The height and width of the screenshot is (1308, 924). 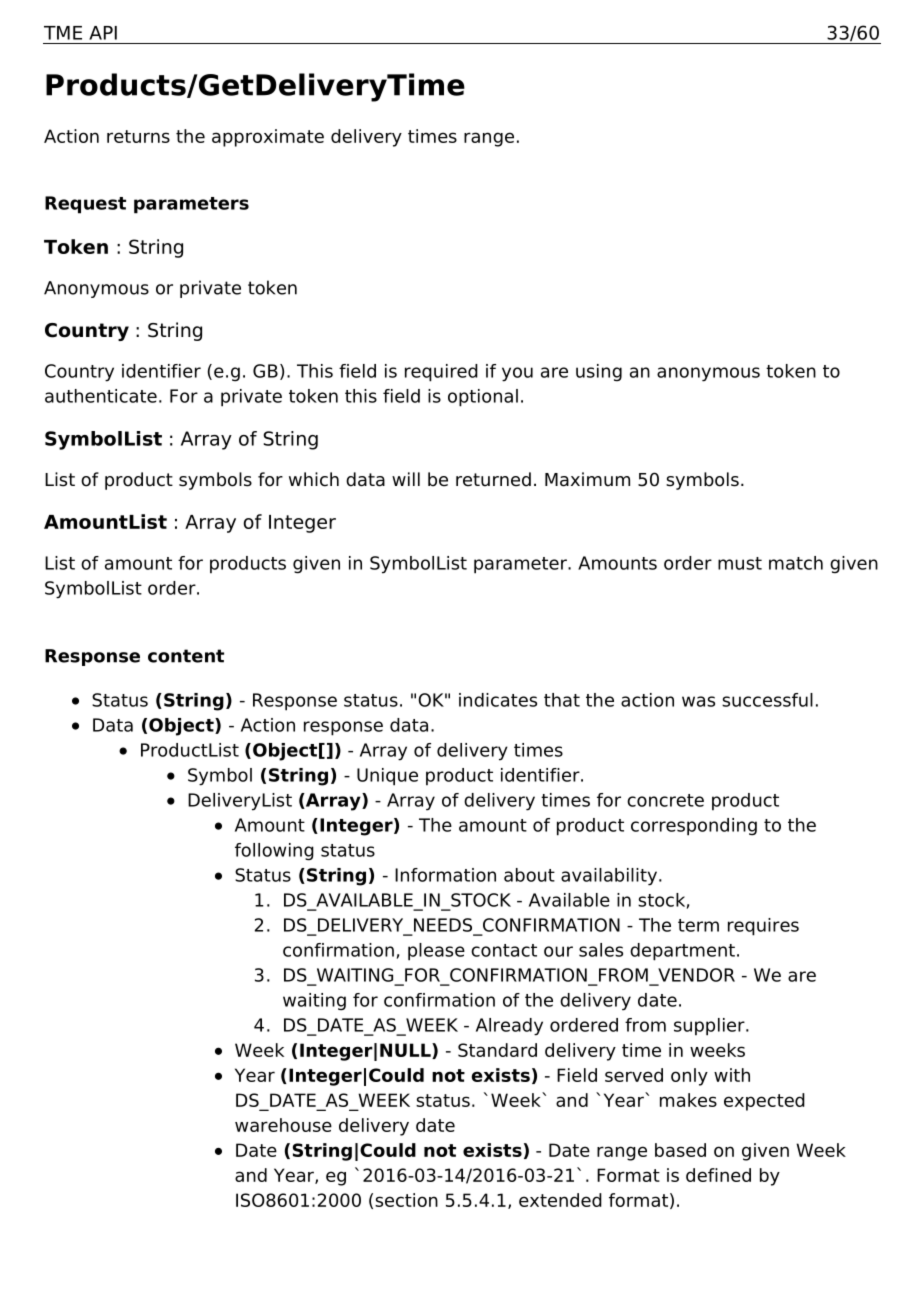 What do you see at coordinates (274, 852) in the screenshot?
I see `following` at bounding box center [274, 852].
